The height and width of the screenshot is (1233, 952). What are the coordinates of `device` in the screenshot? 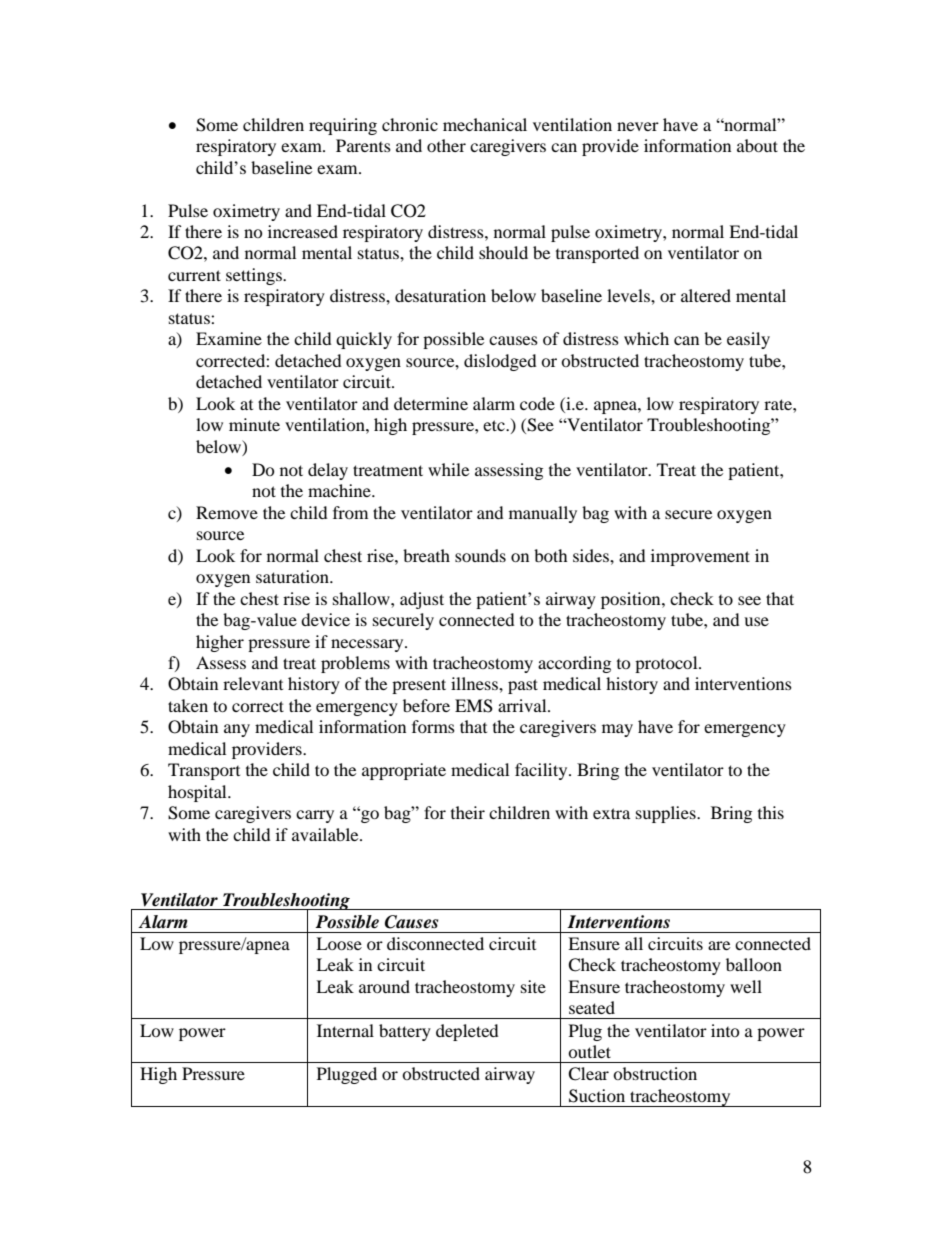 It's located at (325, 619).
